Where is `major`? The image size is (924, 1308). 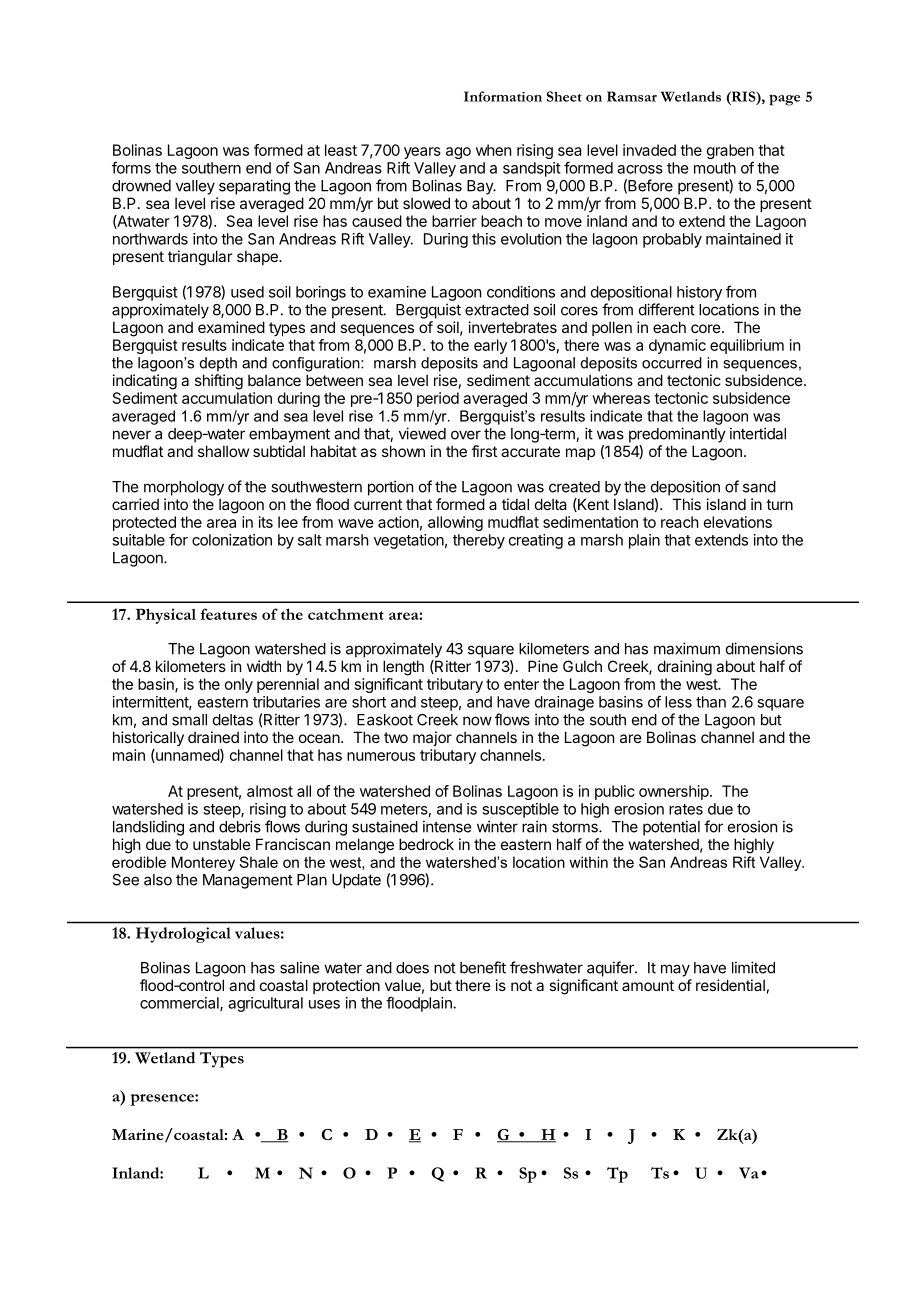
major is located at coordinates (432, 738).
